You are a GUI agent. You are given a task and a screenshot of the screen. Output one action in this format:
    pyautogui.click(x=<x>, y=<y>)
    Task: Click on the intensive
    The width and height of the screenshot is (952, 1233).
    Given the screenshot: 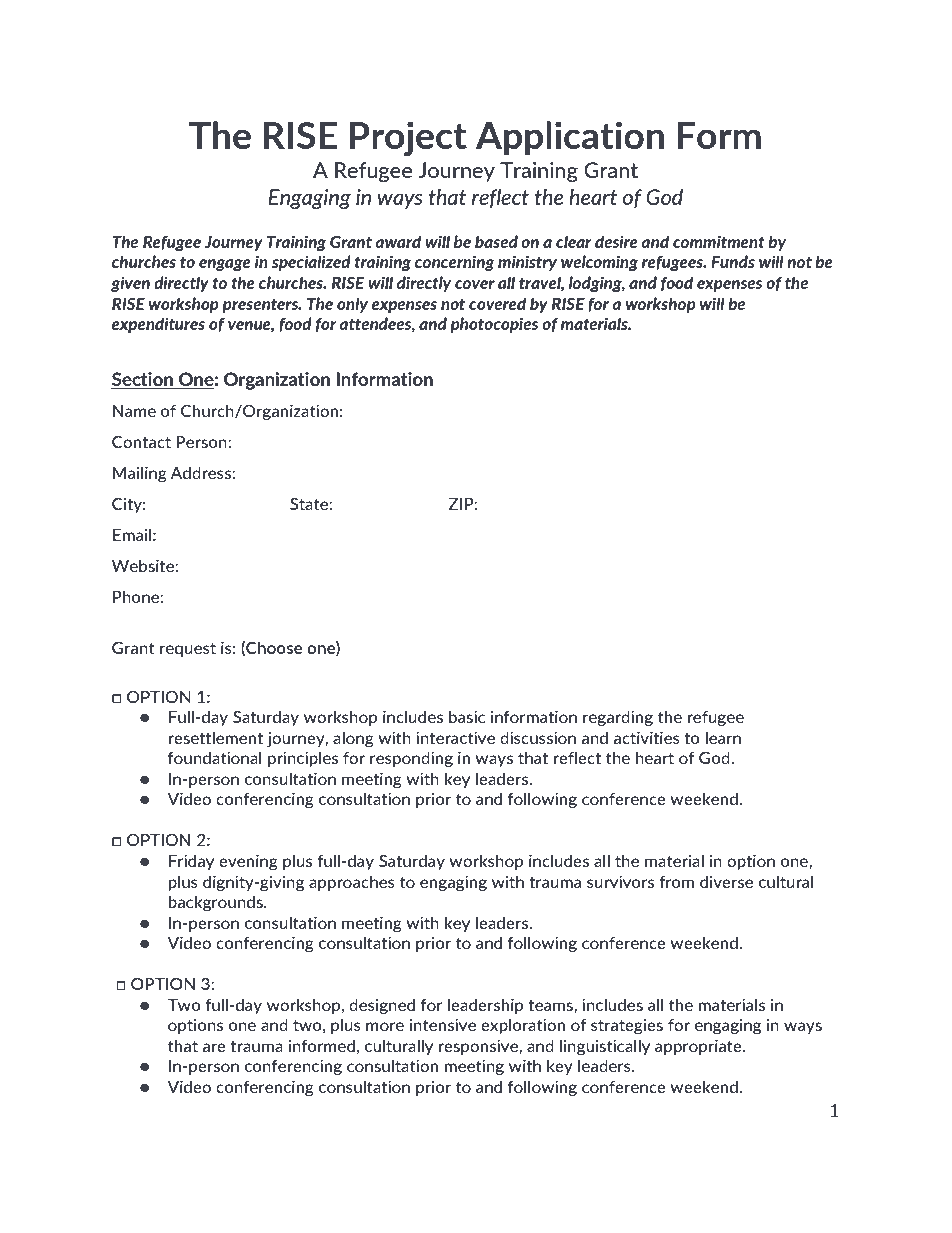 What is the action you would take?
    pyautogui.click(x=443, y=1024)
